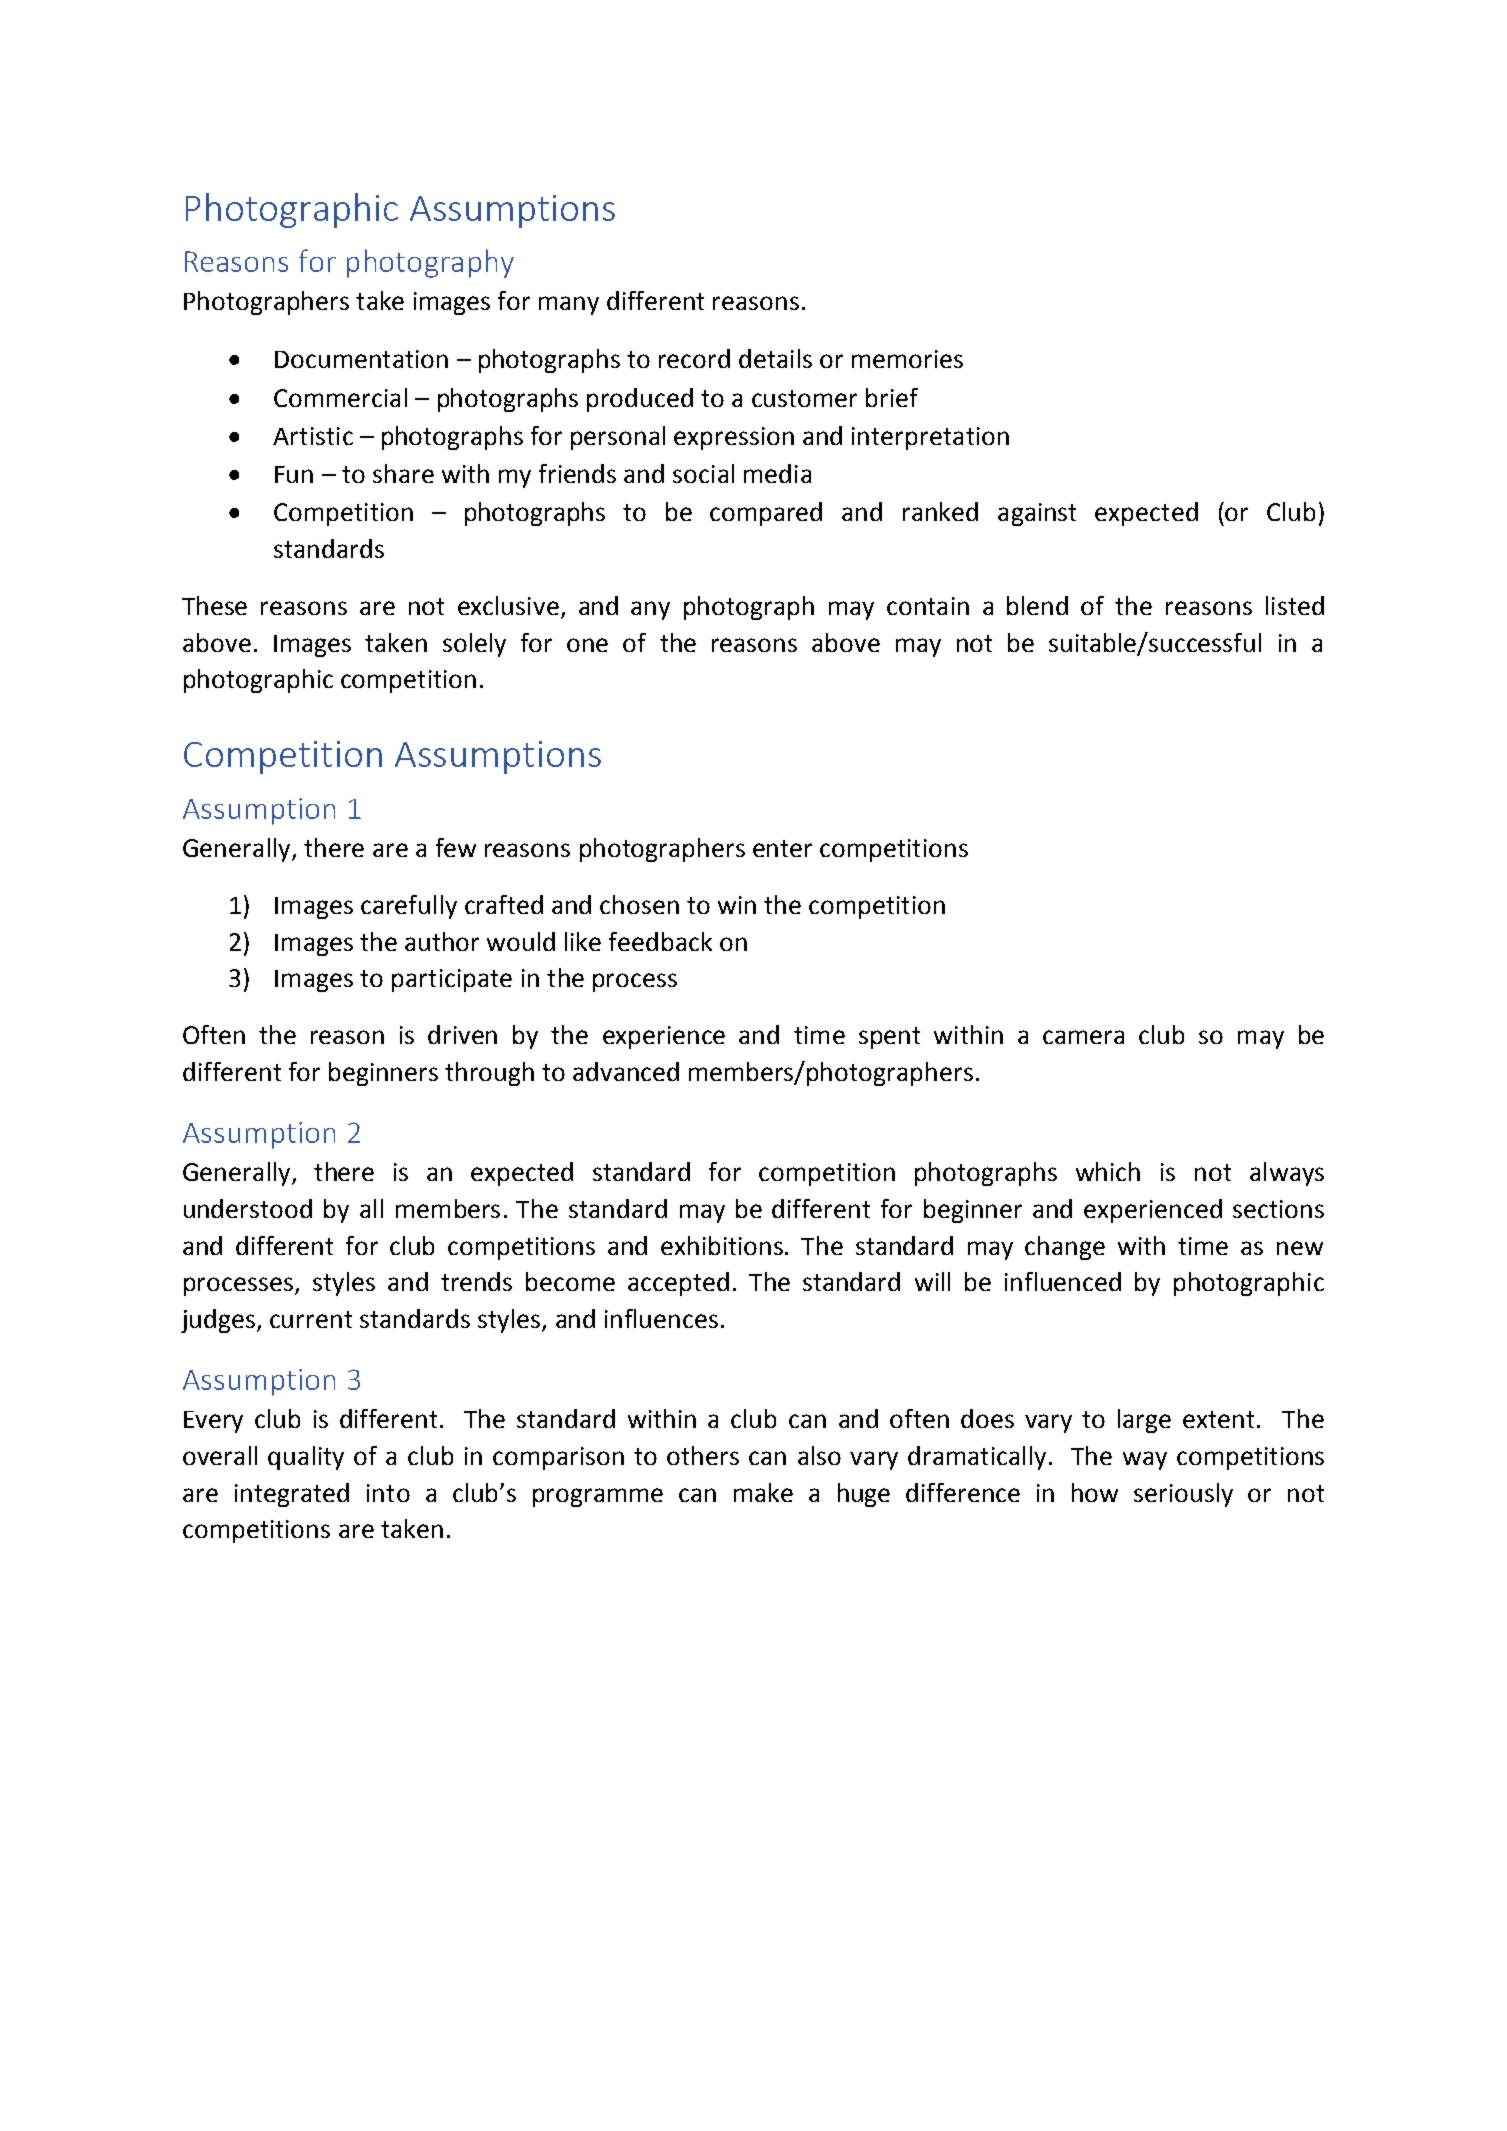 The image size is (1507, 2131). What do you see at coordinates (306, 1458) in the image?
I see `quality` at bounding box center [306, 1458].
